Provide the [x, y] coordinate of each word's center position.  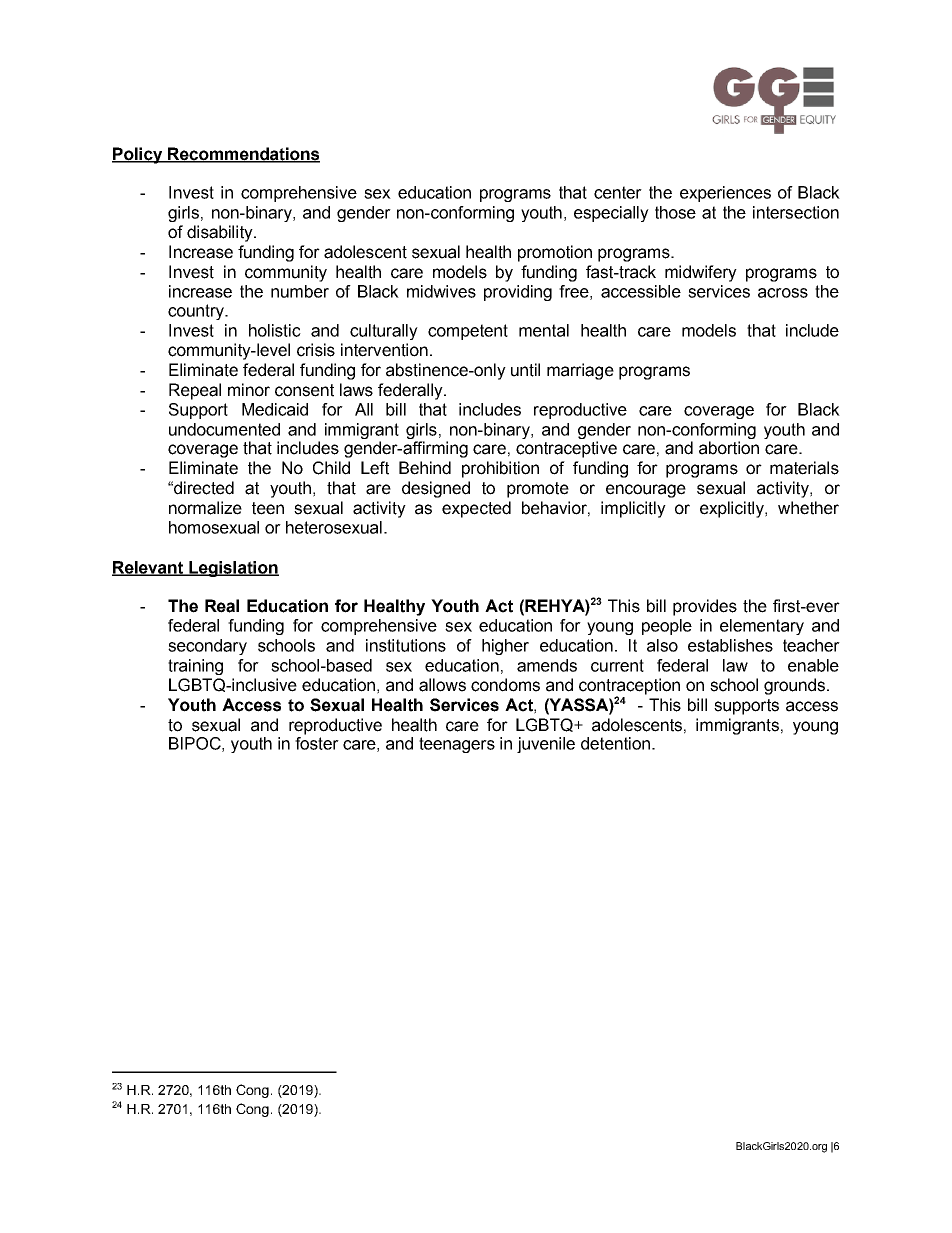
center [618, 192]
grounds [796, 686]
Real [222, 606]
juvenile [546, 745]
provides [705, 607]
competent [468, 332]
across [783, 293]
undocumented [224, 429]
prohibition [500, 469]
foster [317, 742]
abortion [729, 448]
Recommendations [243, 155]
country [197, 312]
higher [505, 647]
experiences [725, 194]
